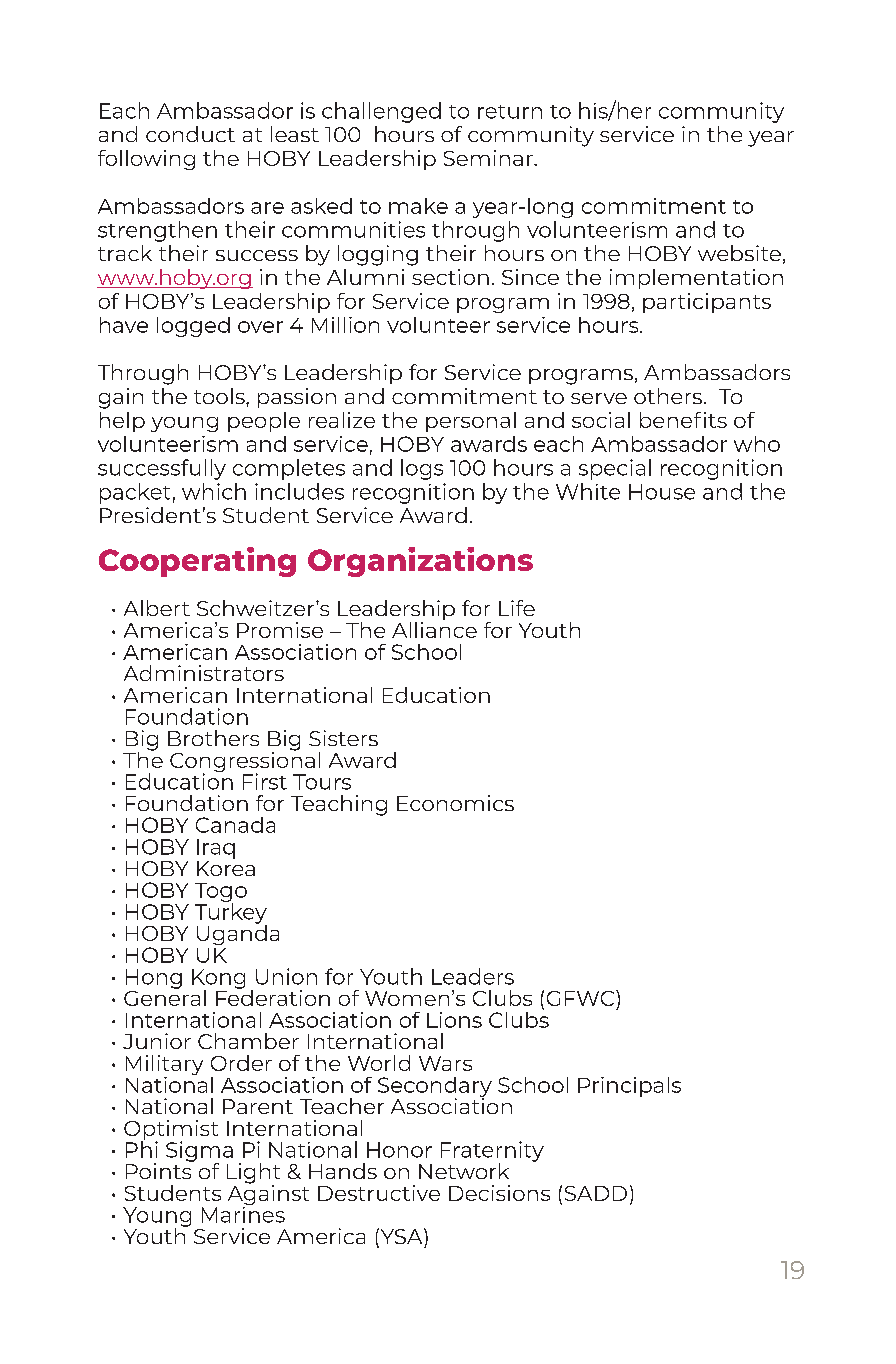  I want to click on benefits, so click(683, 420).
